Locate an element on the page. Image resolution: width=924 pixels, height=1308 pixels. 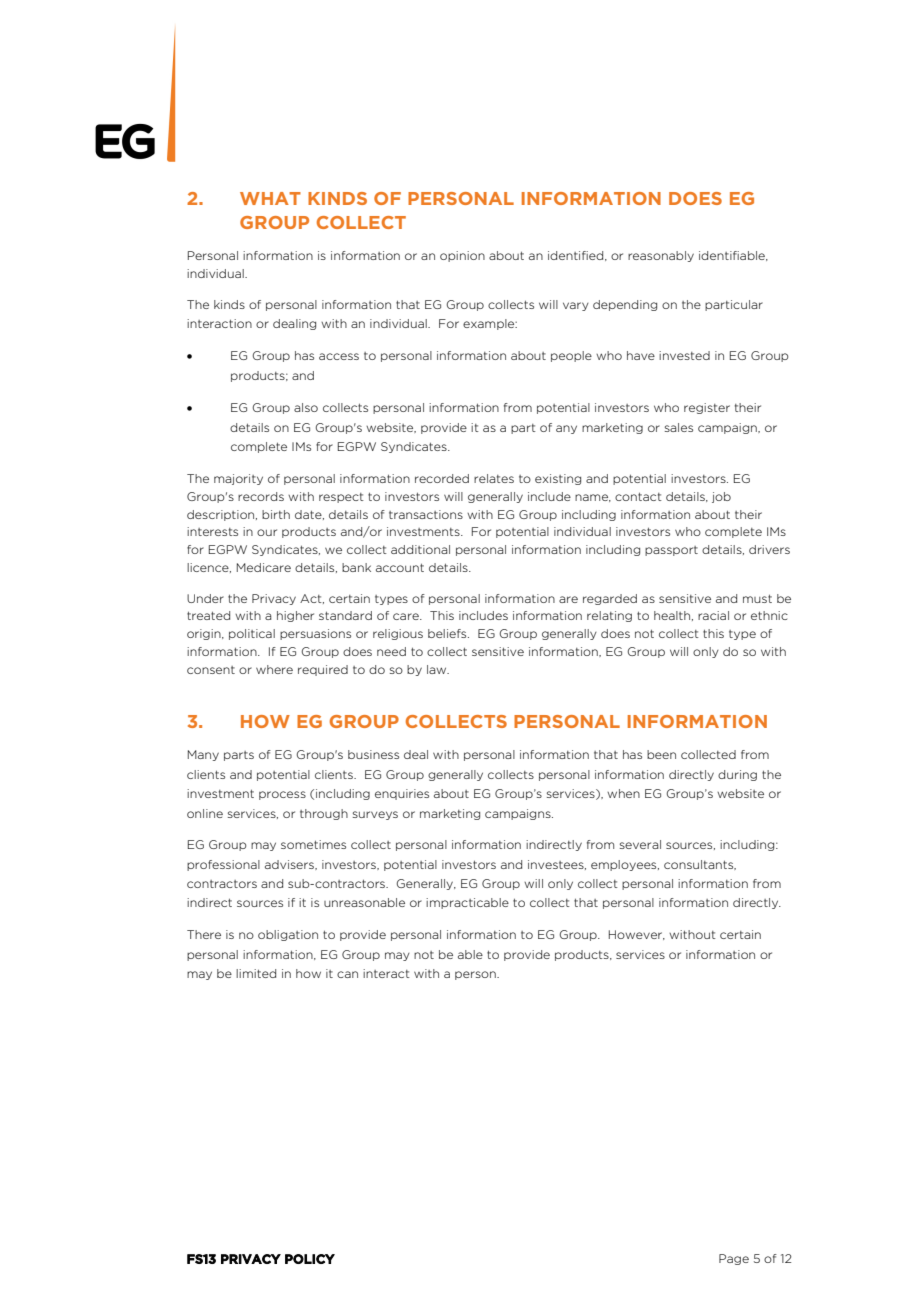
Page is located at coordinates (734, 1259).
